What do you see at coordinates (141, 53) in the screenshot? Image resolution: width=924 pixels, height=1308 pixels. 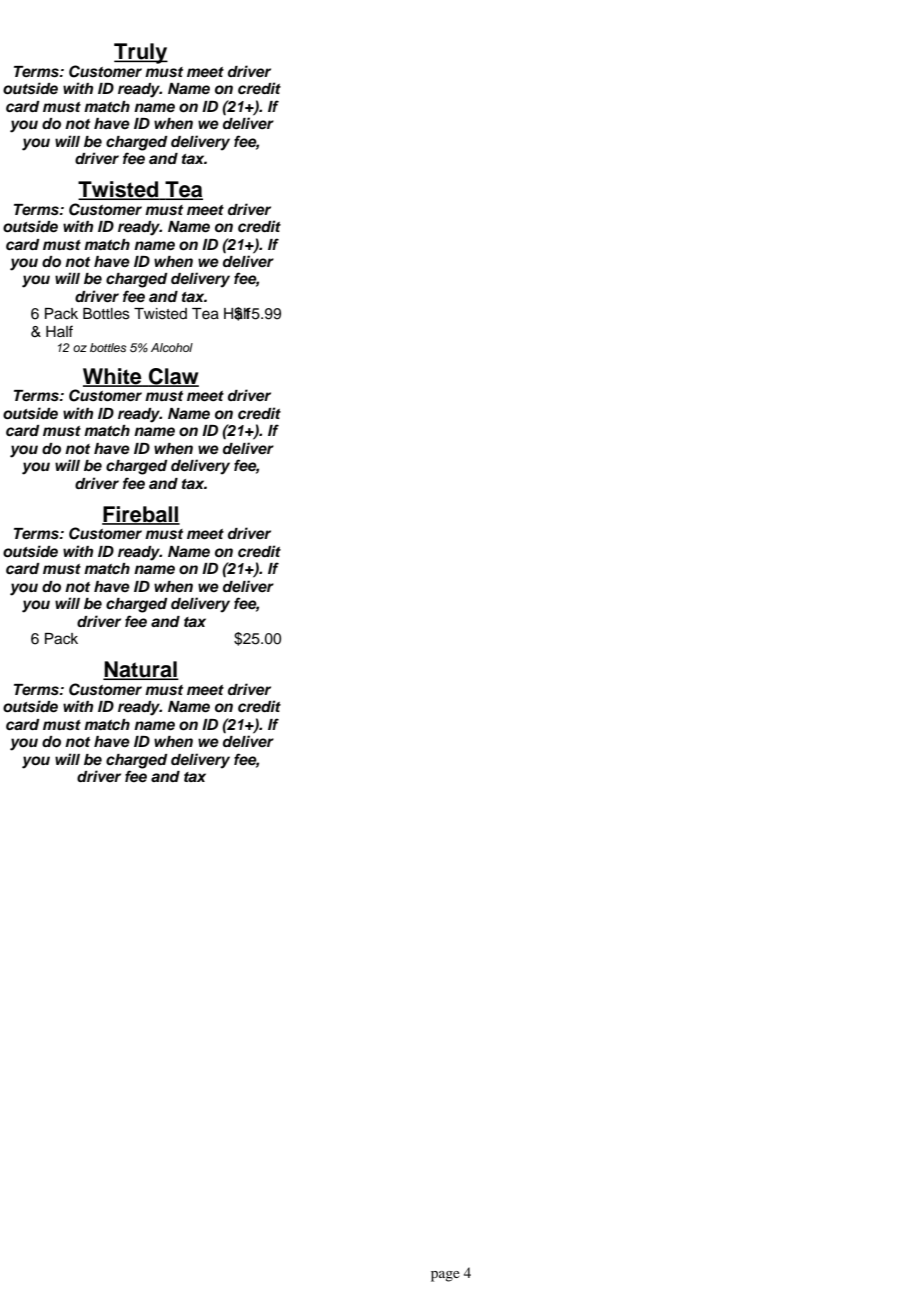 I see `Truly` at bounding box center [141, 53].
